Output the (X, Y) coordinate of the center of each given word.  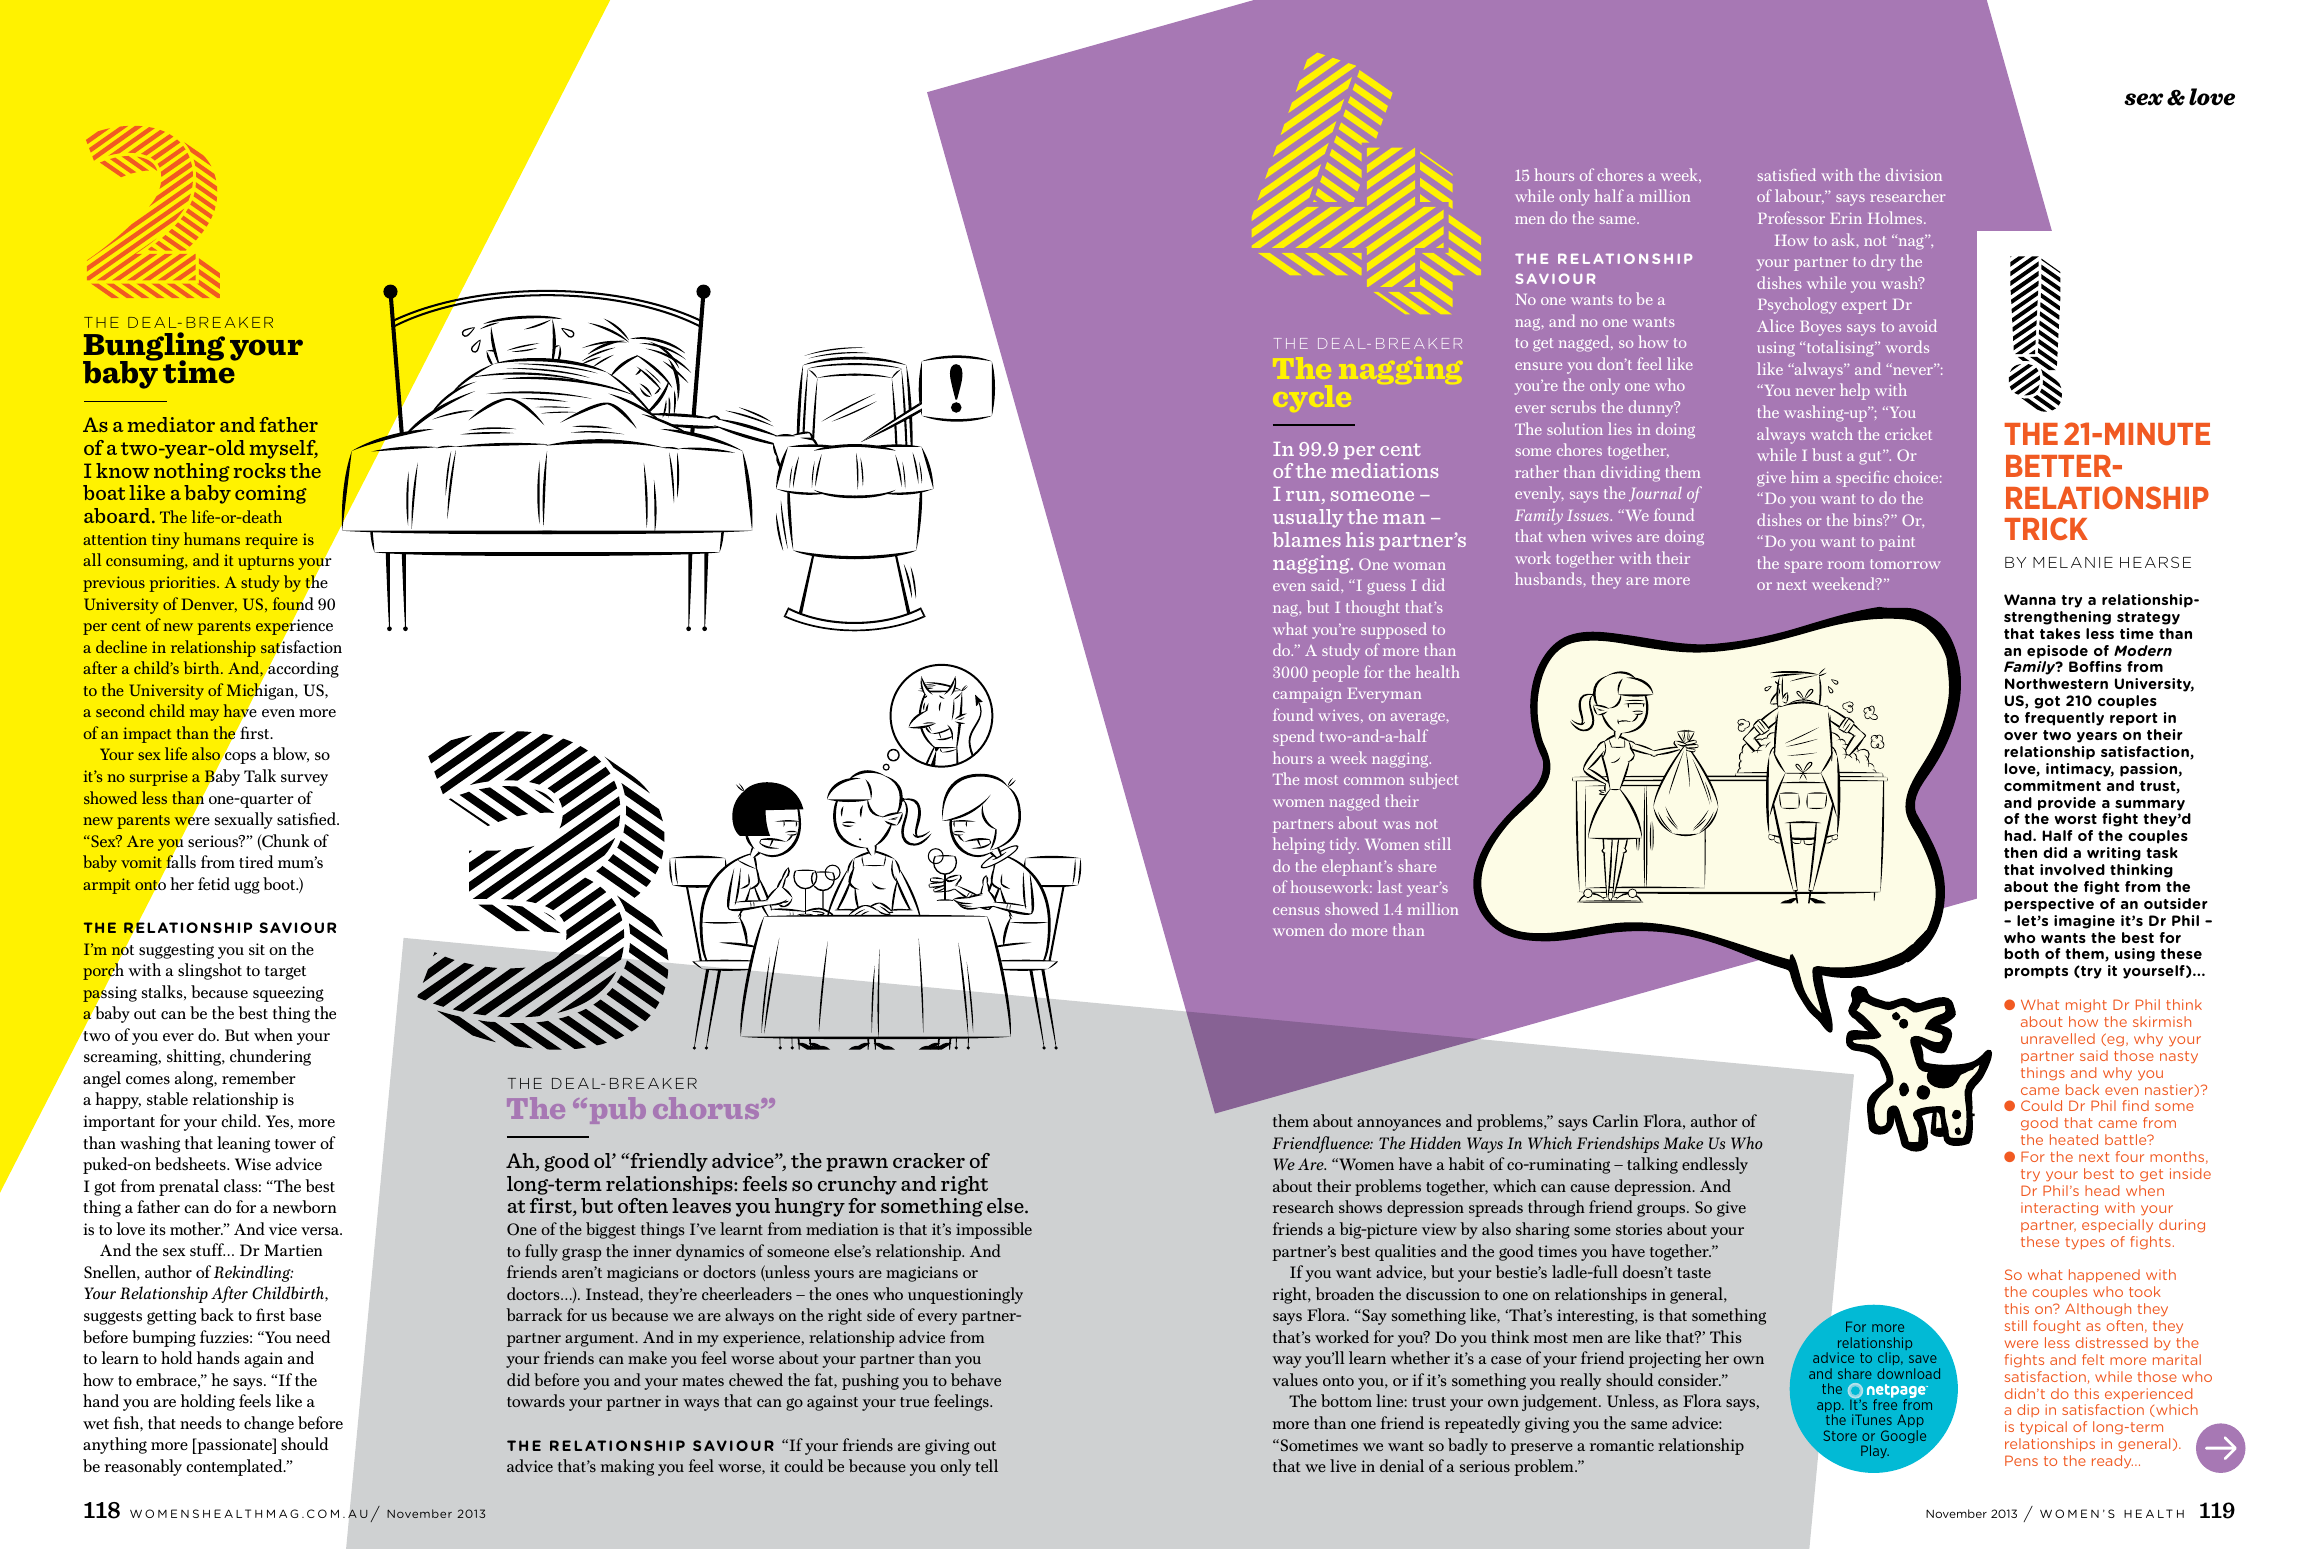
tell (986, 1465)
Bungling (154, 348)
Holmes (1896, 217)
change (269, 1424)
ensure (1538, 366)
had (2019, 835)
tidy (1344, 845)
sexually (244, 820)
